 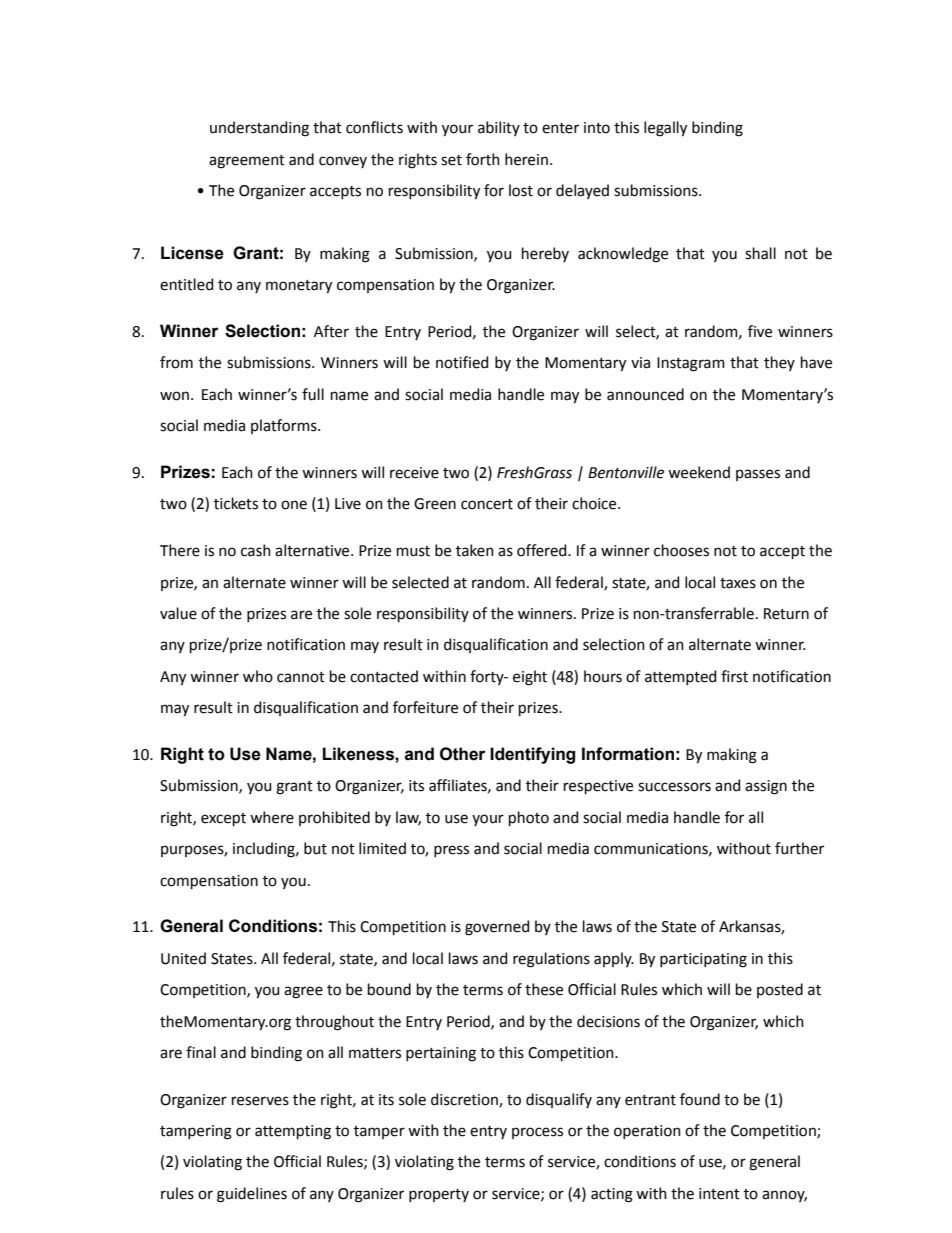 What do you see at coordinates (734, 676) in the page?
I see `first` at bounding box center [734, 676].
